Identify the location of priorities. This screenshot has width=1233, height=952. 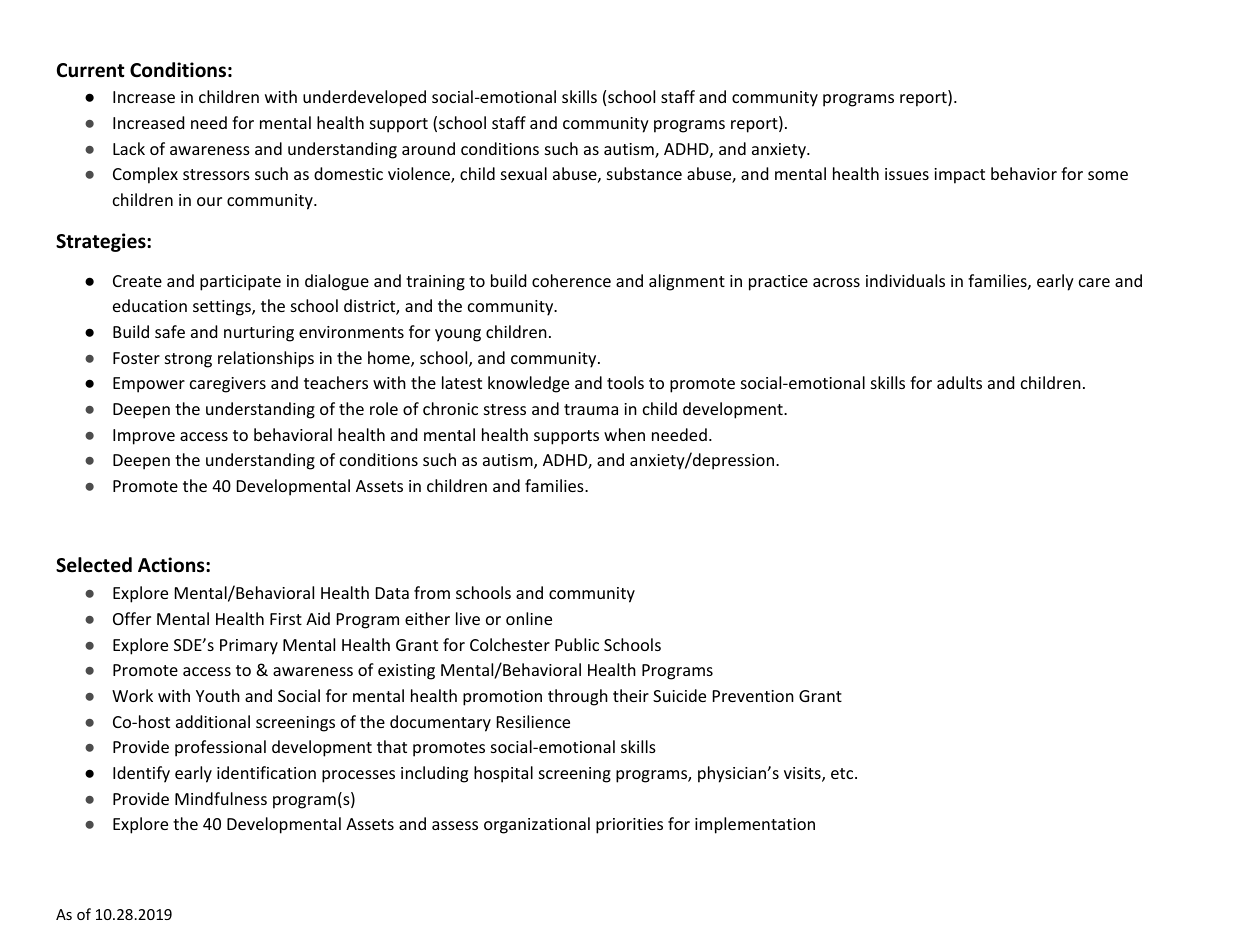
(629, 826).
